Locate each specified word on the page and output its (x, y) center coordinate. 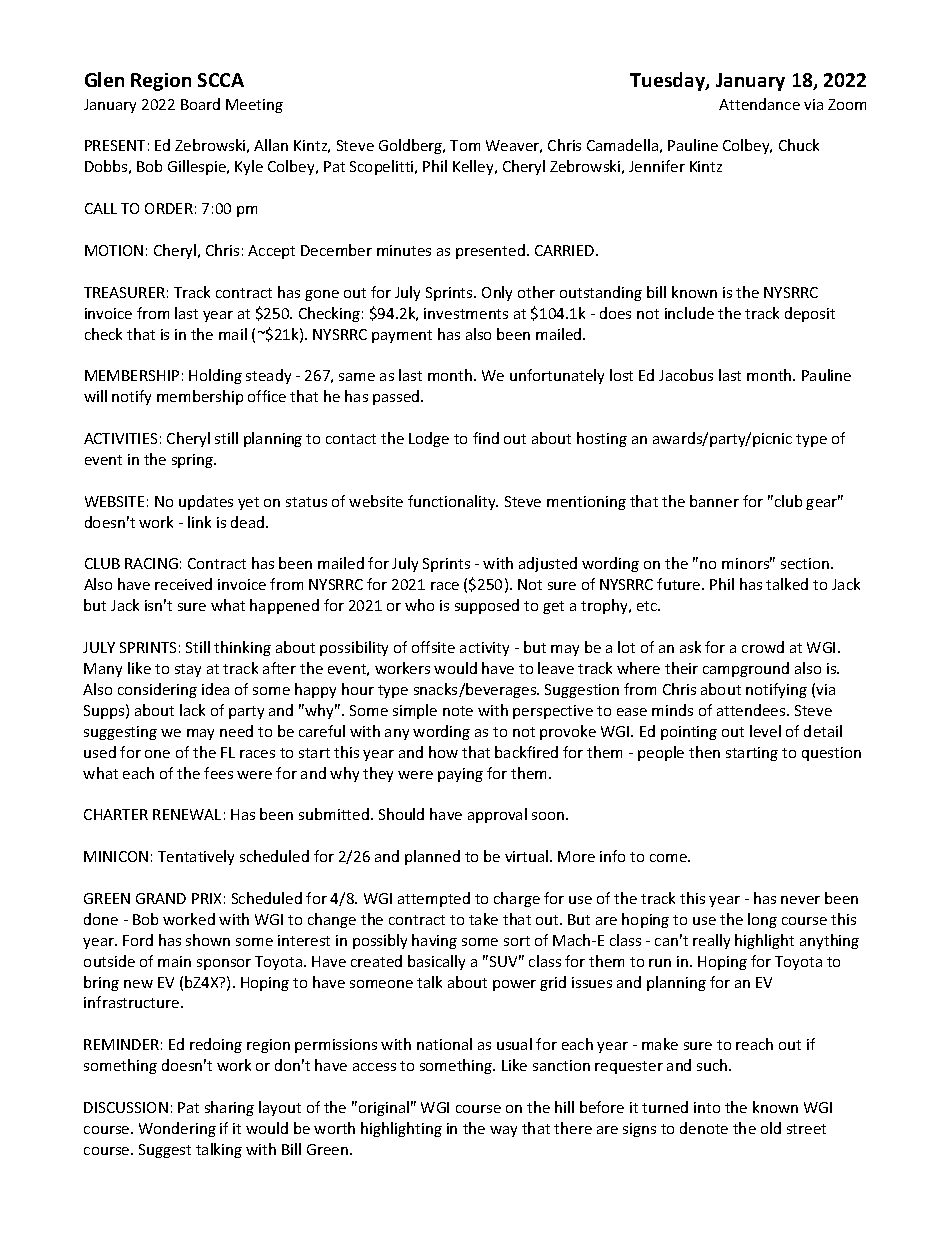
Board (200, 104)
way (503, 1131)
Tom (465, 145)
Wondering (177, 1129)
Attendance (759, 104)
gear (823, 503)
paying (460, 775)
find (486, 438)
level (765, 731)
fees (218, 773)
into (707, 1107)
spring (194, 461)
